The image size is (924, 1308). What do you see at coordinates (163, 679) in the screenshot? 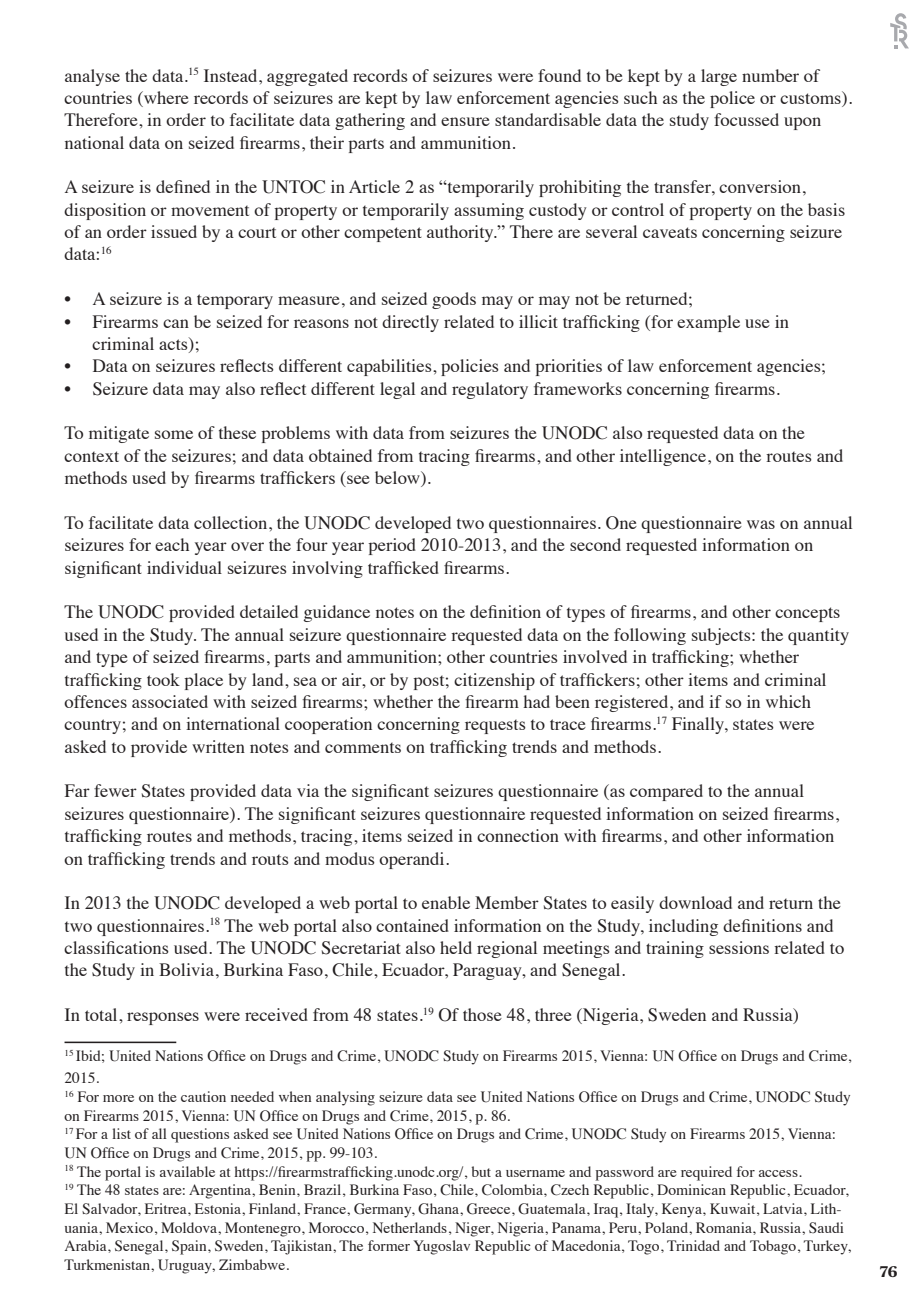
I see `took` at bounding box center [163, 679].
